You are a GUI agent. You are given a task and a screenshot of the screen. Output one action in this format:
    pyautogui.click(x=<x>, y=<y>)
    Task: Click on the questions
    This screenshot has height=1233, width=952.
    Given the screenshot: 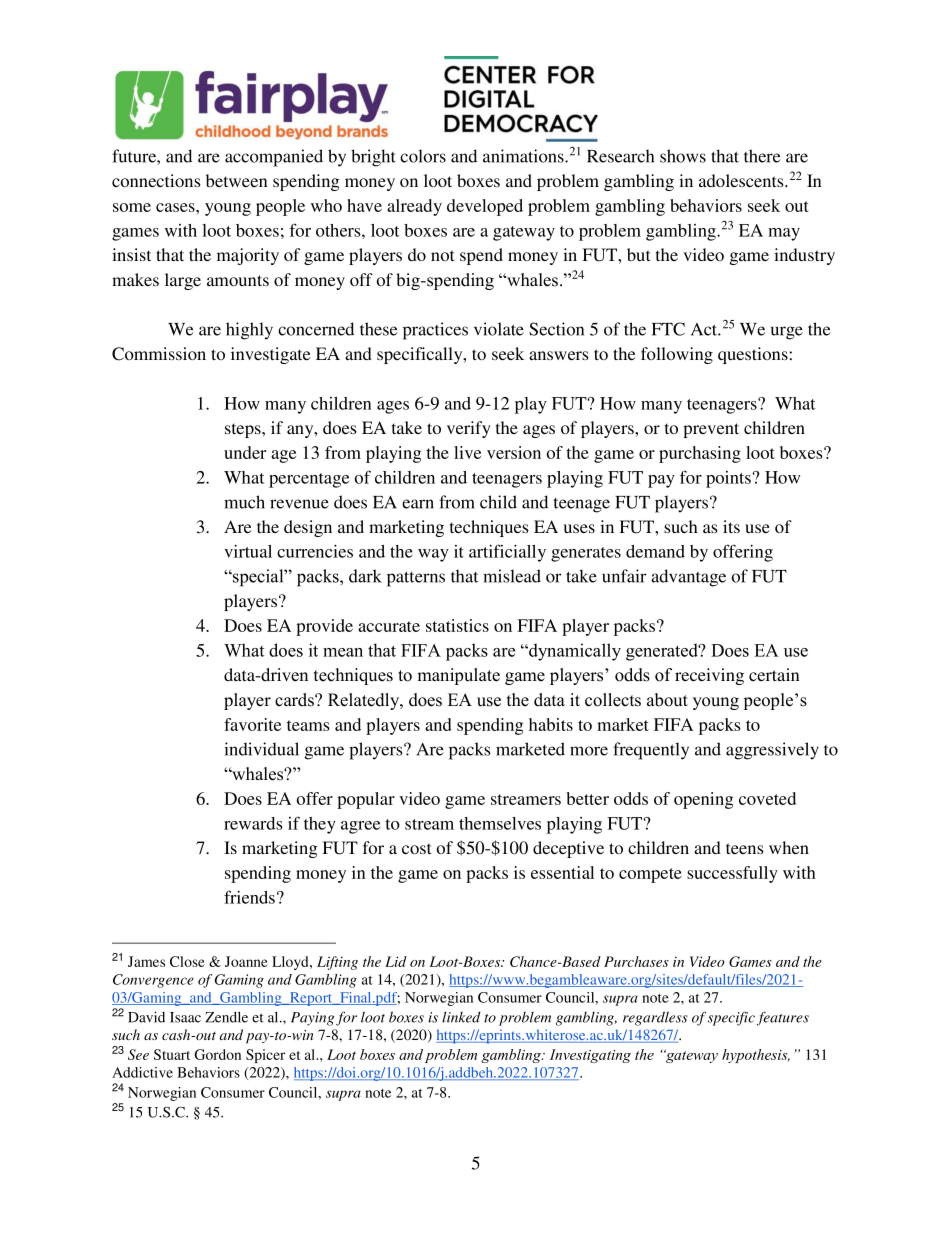 What is the action you would take?
    pyautogui.click(x=753, y=355)
